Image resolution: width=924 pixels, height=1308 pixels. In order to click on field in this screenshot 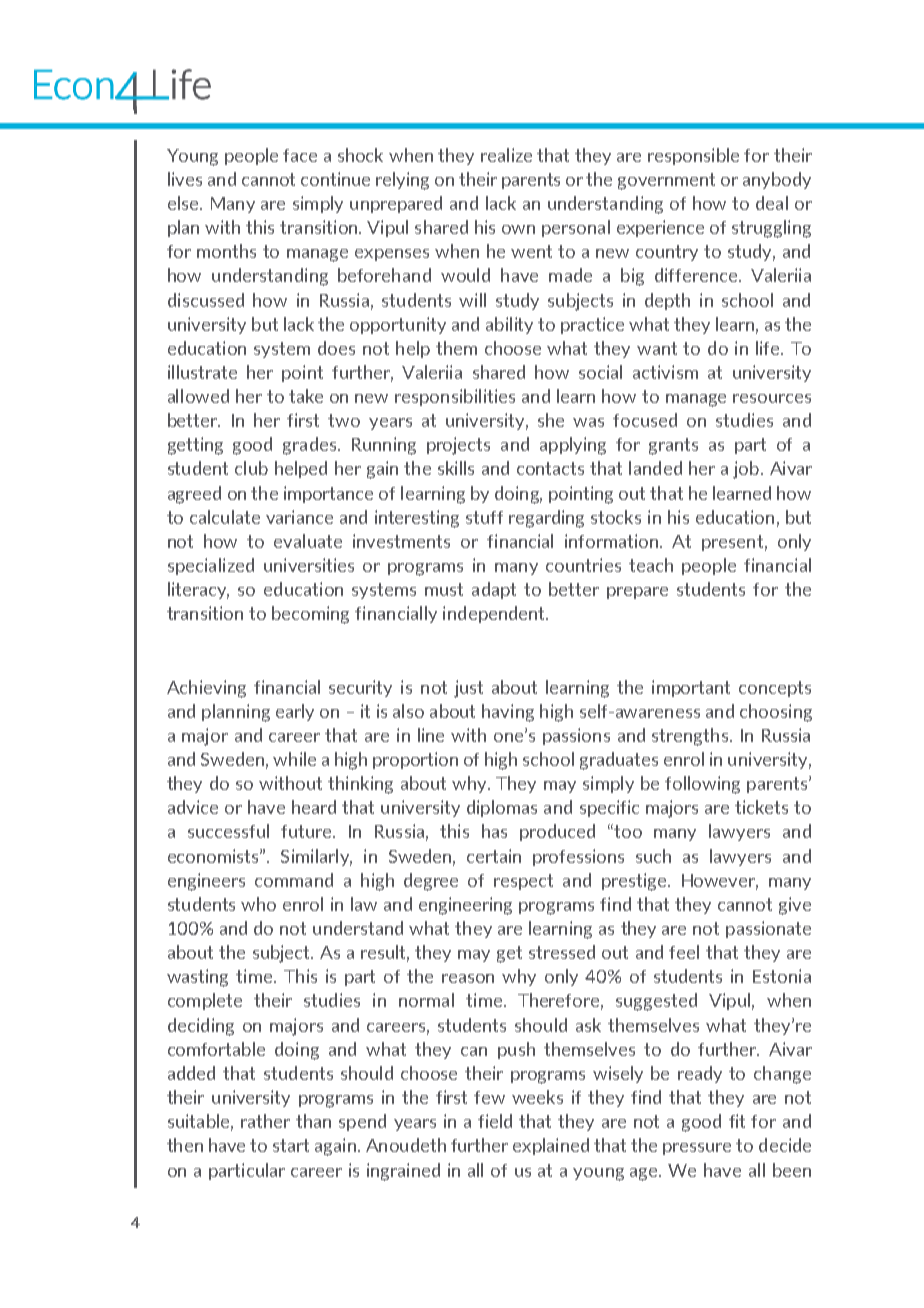, I will do `click(495, 1121)`.
